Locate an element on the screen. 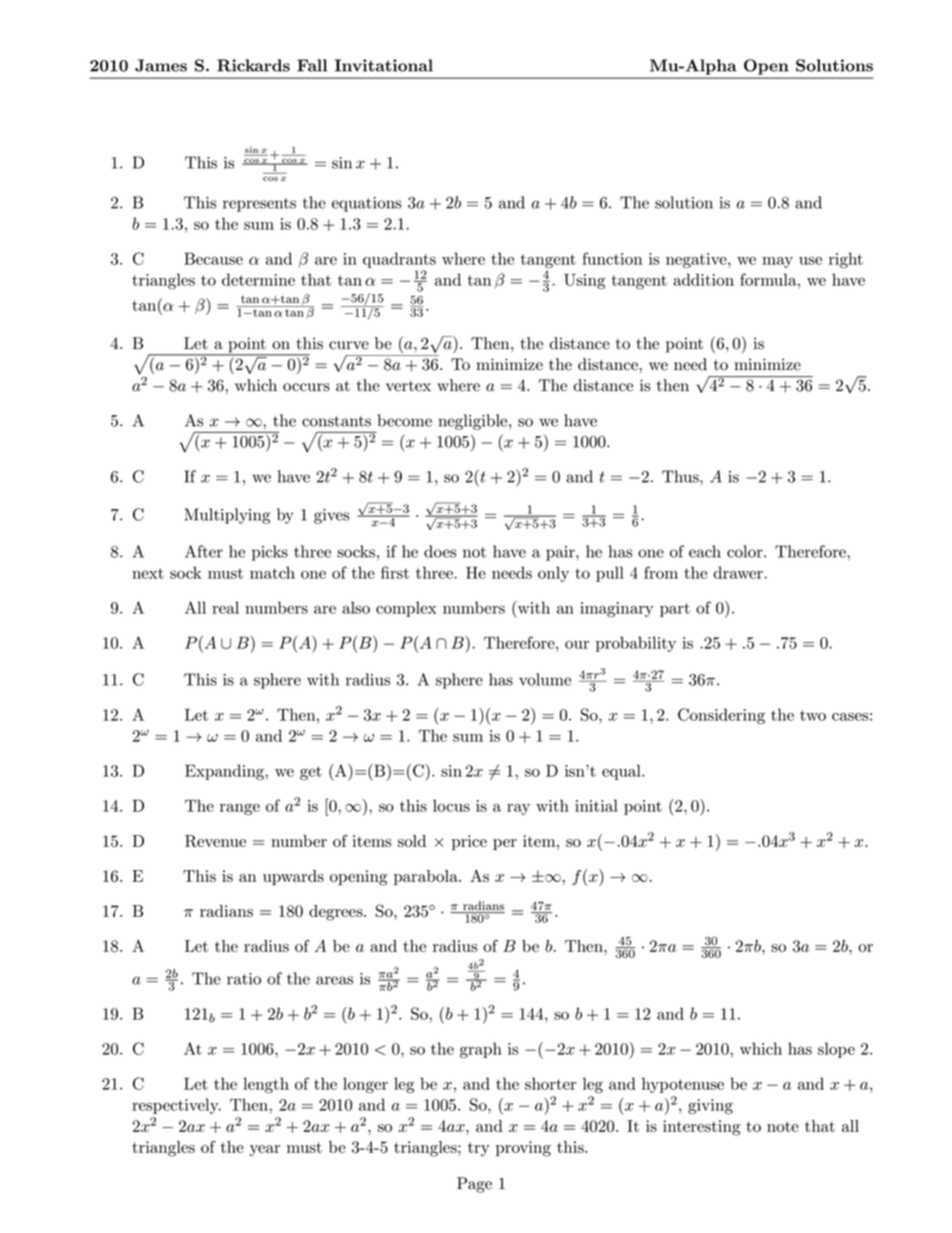 This screenshot has height=1233, width=952. may is located at coordinates (777, 262).
